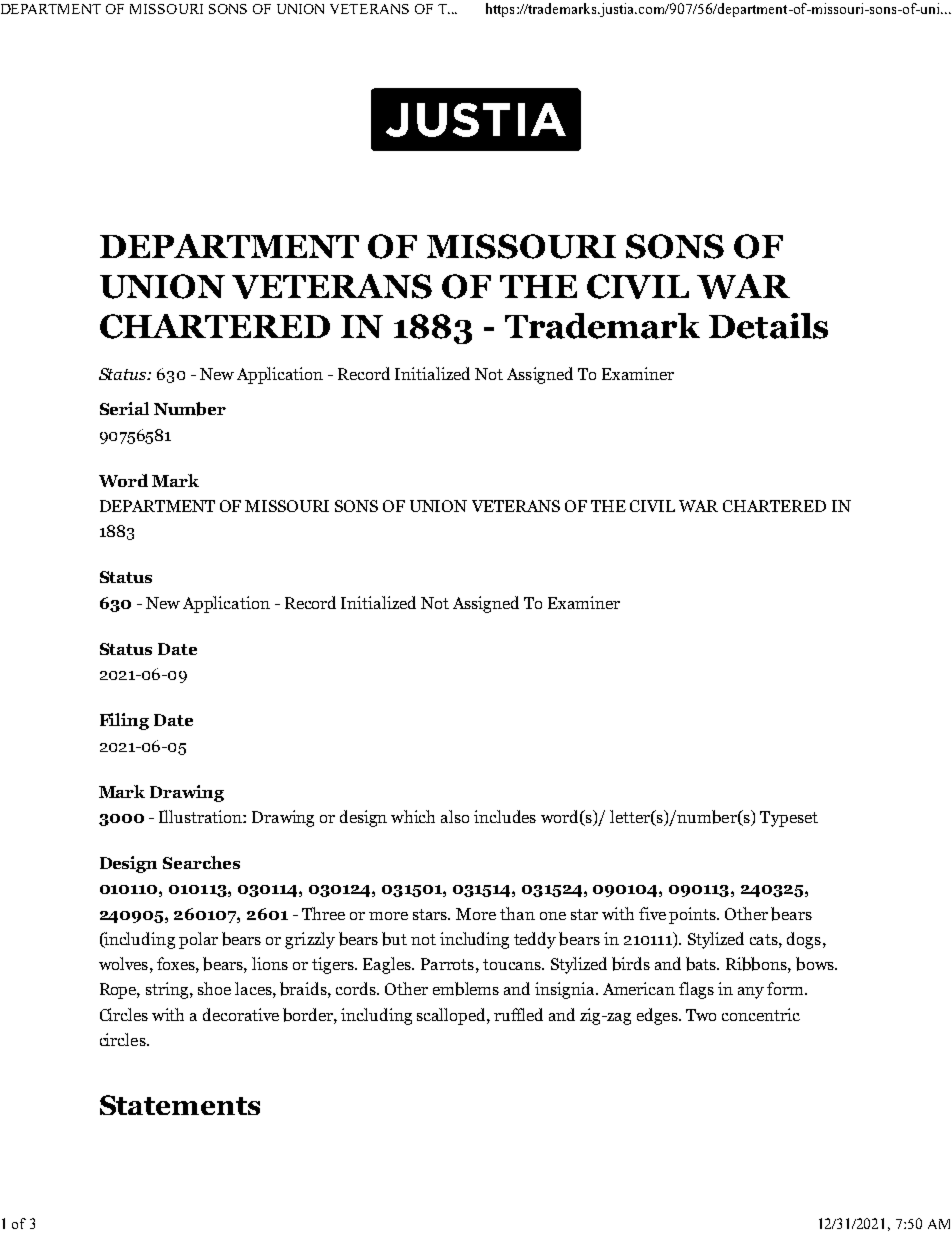 This screenshot has width=952, height=1233. Describe the element at coordinates (768, 326) in the screenshot. I see `Details` at that location.
